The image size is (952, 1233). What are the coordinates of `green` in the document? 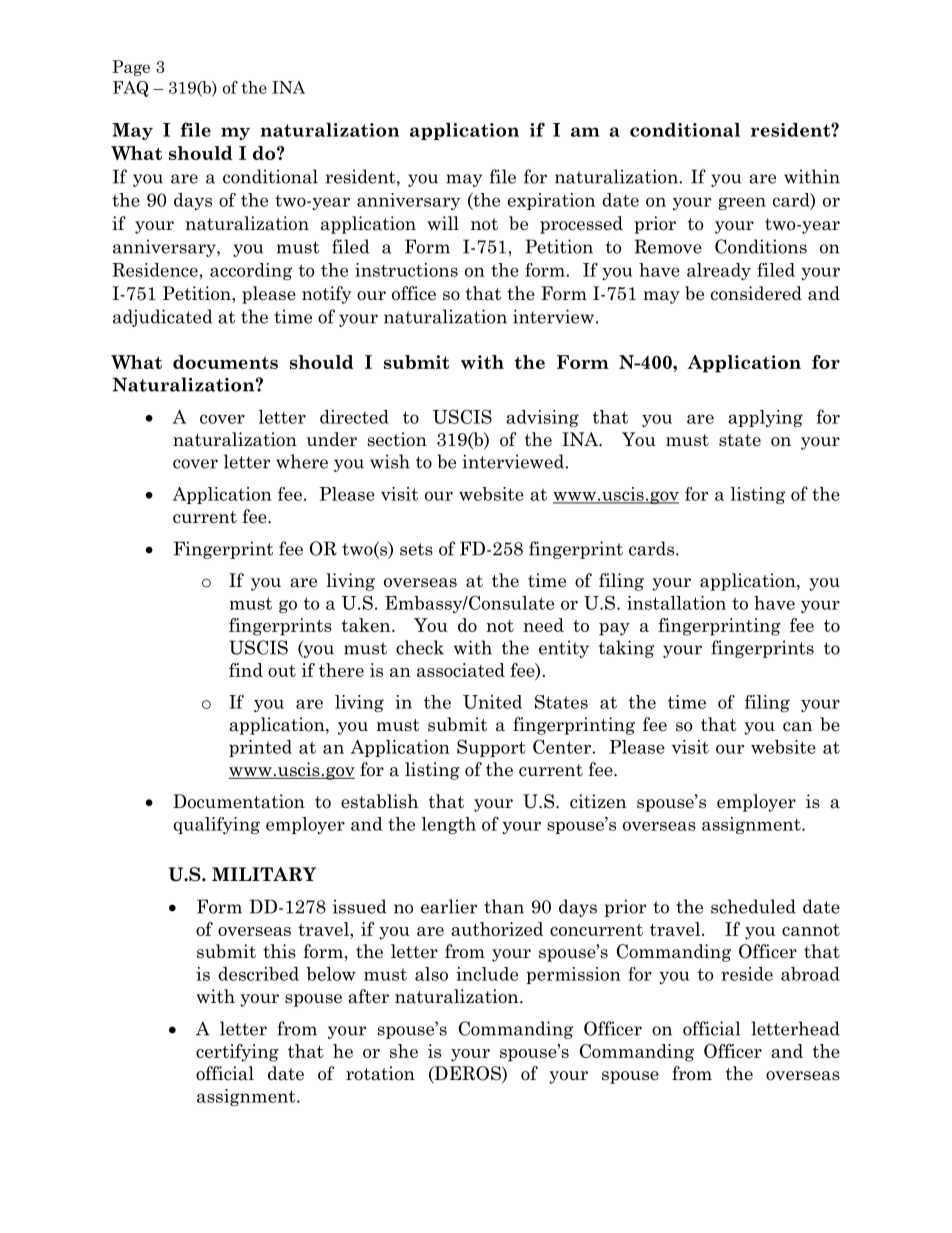 It's located at (742, 203).
